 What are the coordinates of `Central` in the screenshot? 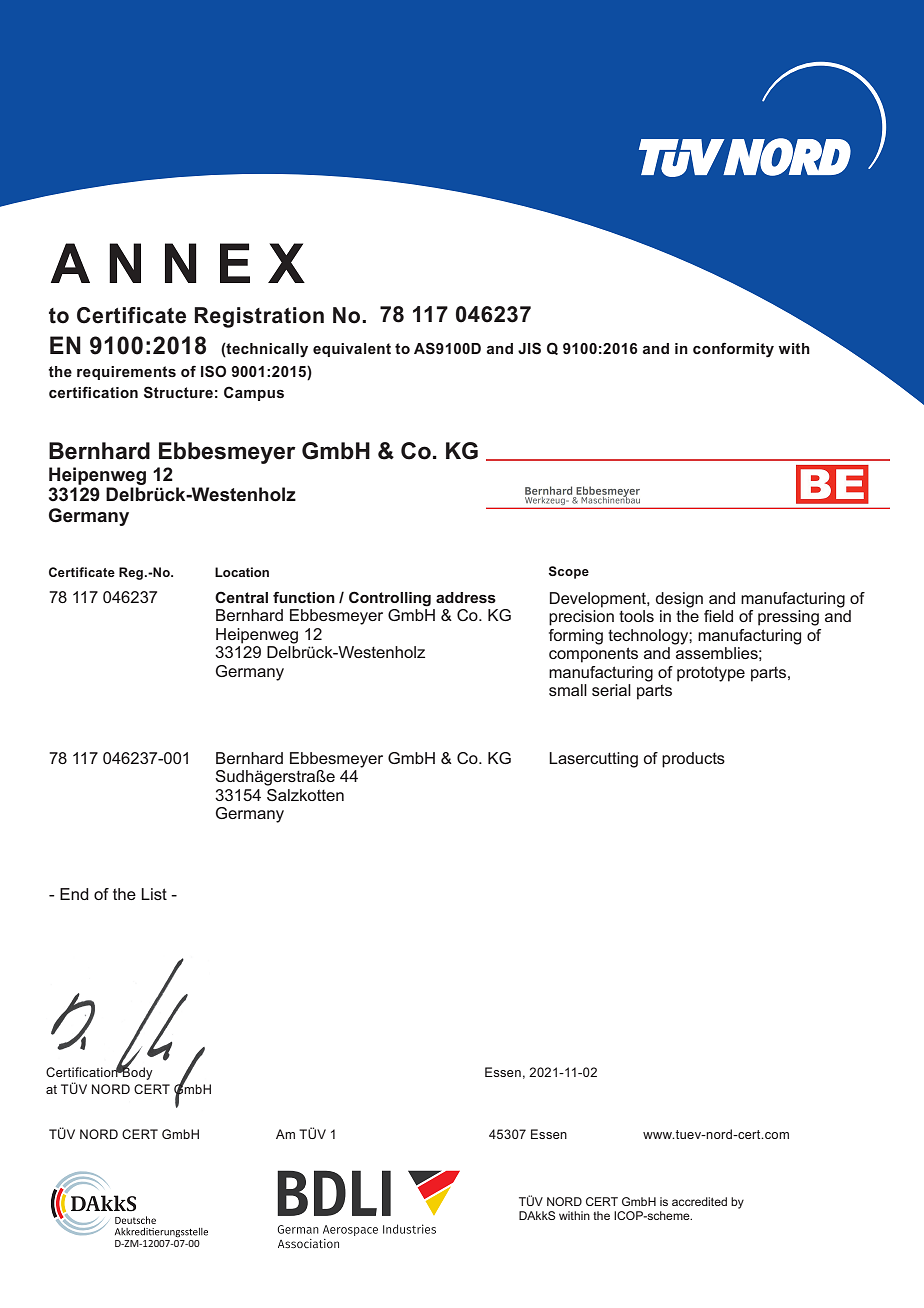 It's located at (241, 597).
